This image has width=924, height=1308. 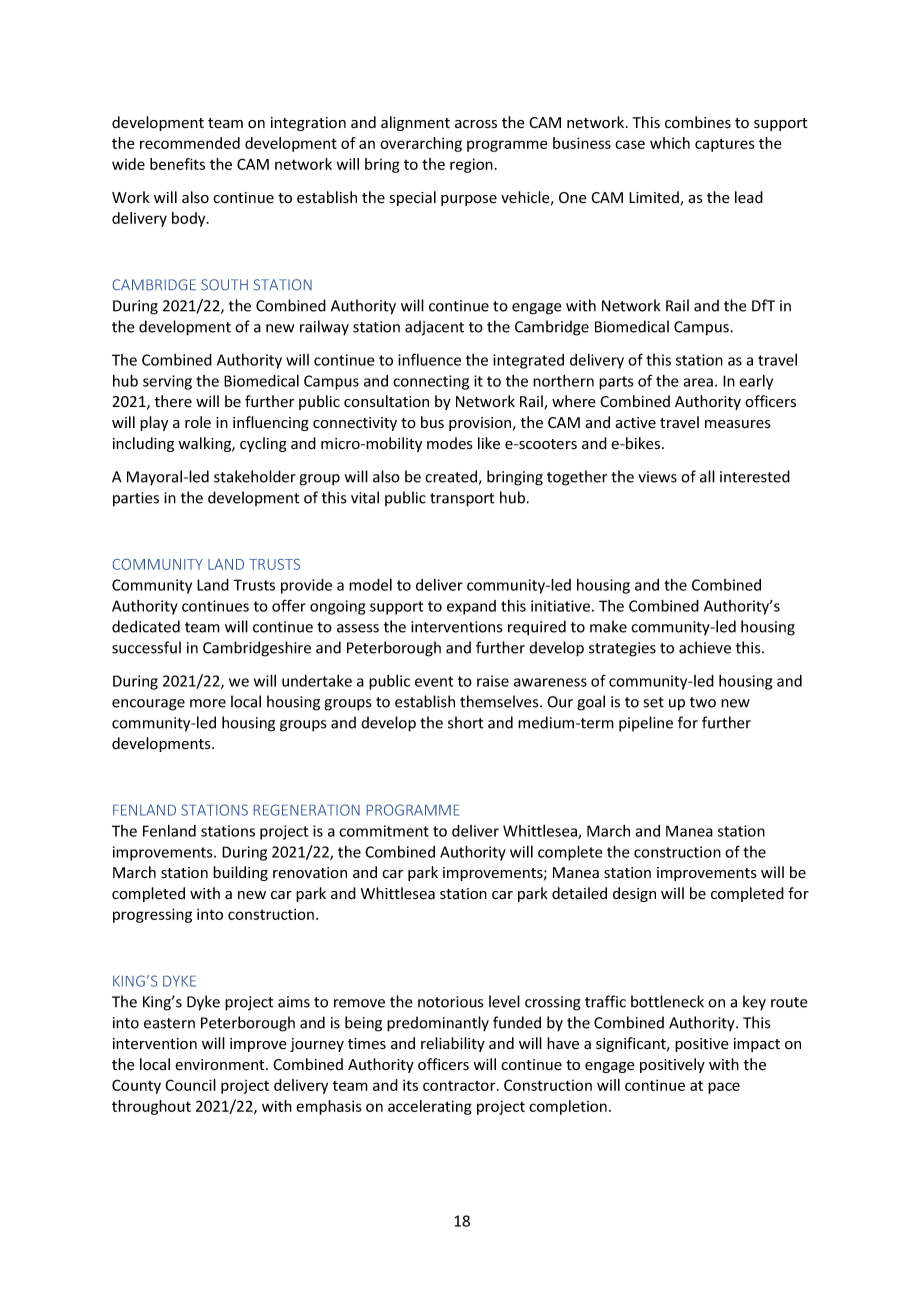 I want to click on dedicated, so click(x=146, y=626).
